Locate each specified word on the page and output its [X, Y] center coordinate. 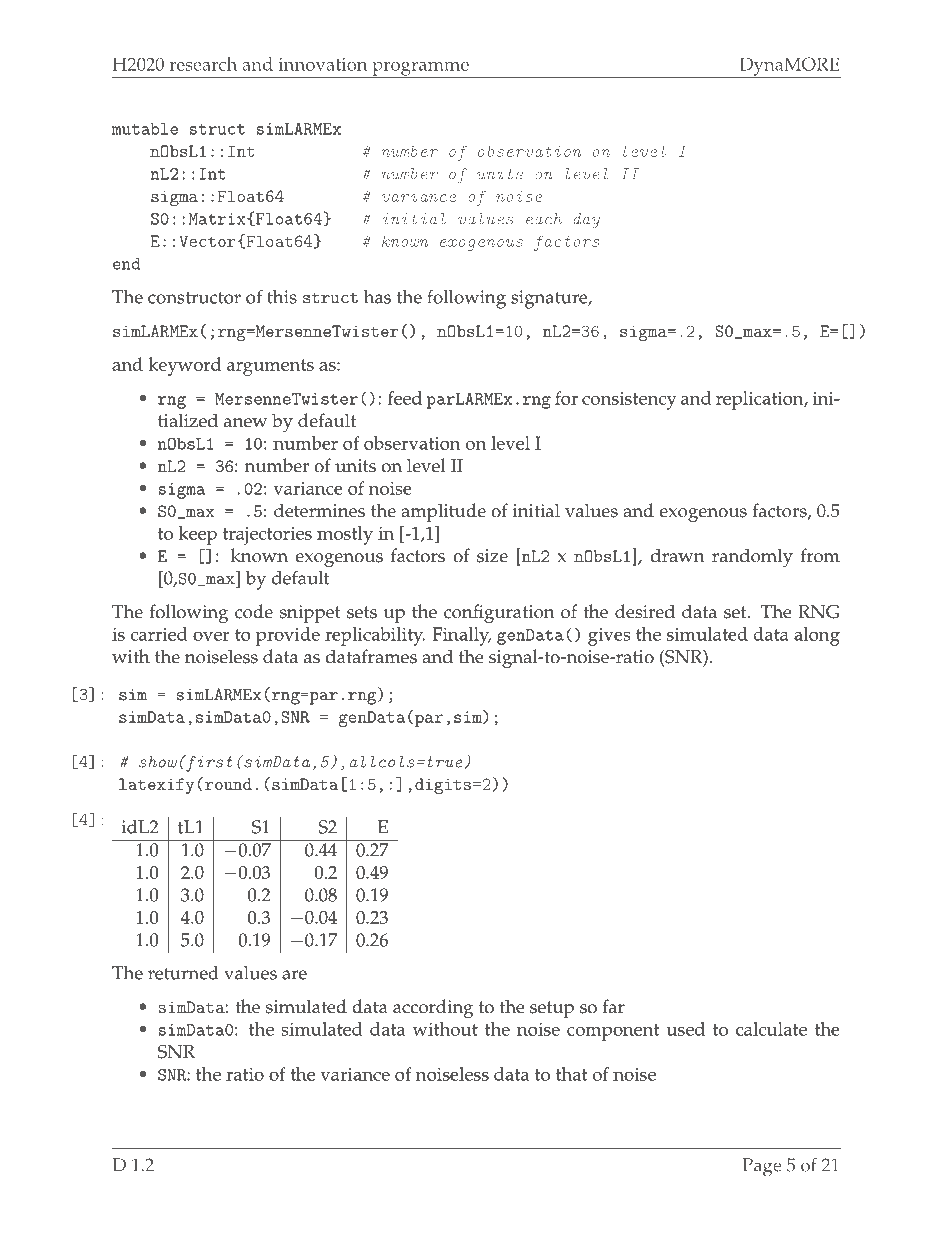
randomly [752, 558]
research [203, 64]
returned [183, 973]
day [586, 221]
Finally [461, 636]
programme [420, 70]
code [254, 611]
